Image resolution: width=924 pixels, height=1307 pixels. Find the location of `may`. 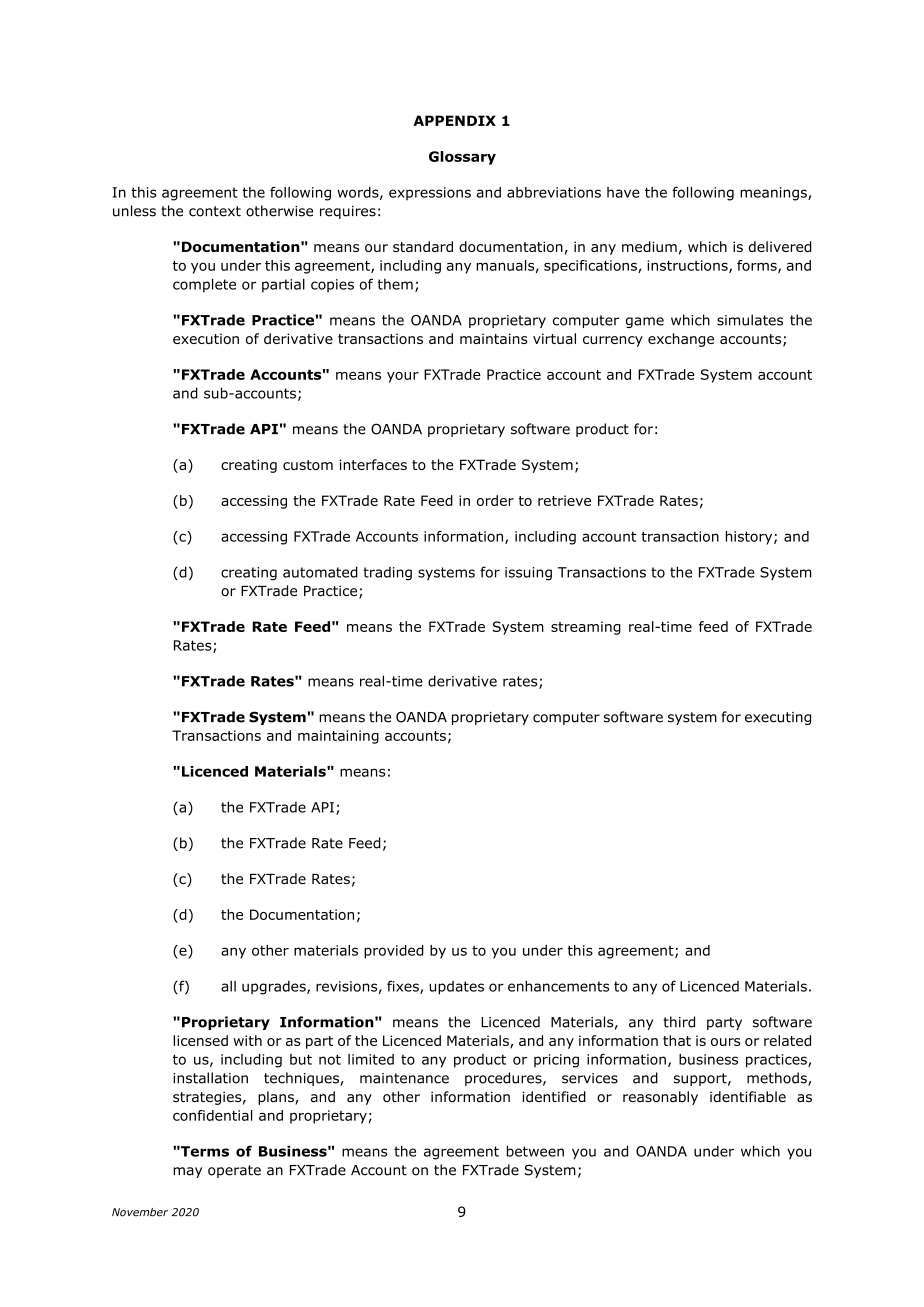

may is located at coordinates (187, 1172).
